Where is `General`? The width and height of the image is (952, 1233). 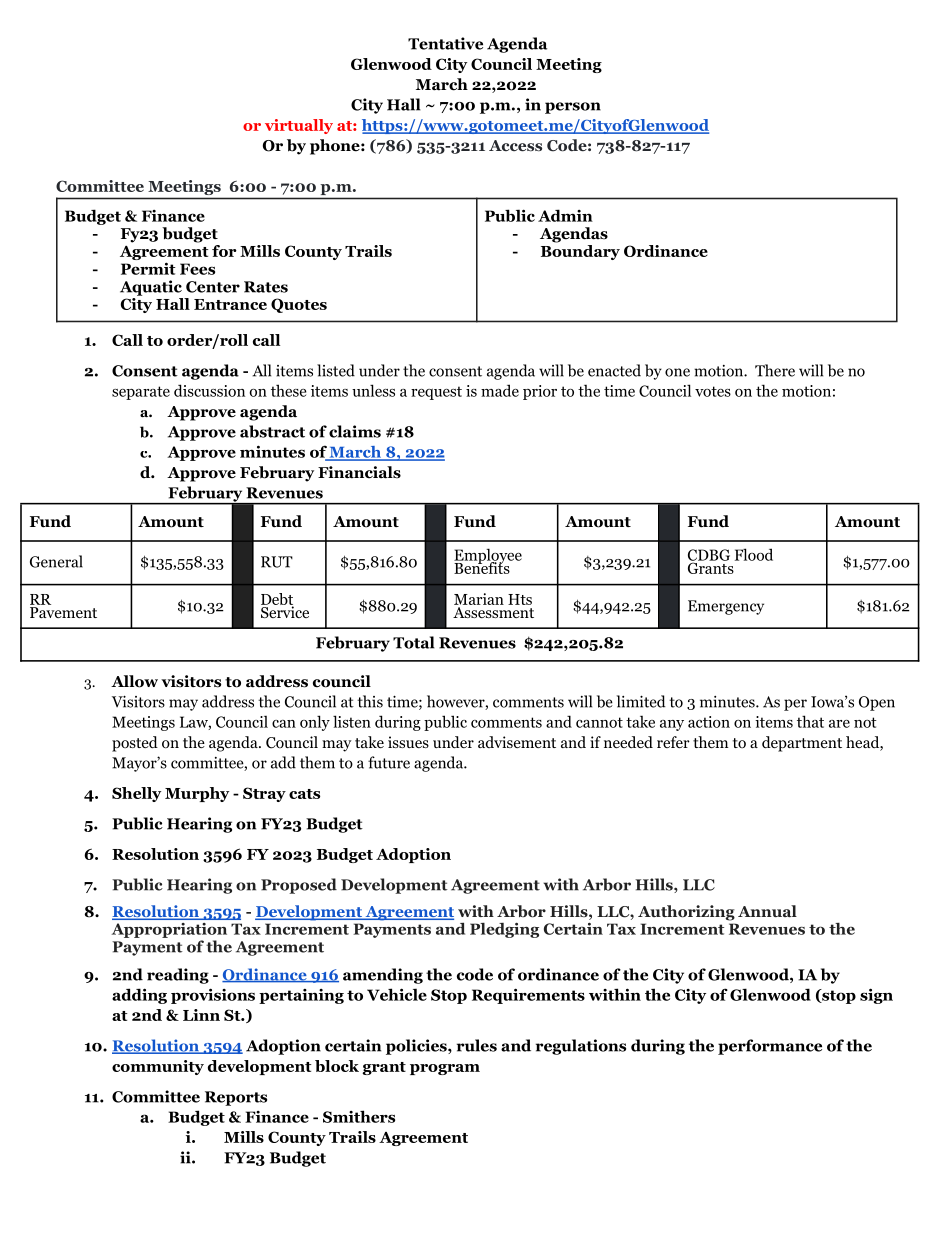 General is located at coordinates (56, 561).
